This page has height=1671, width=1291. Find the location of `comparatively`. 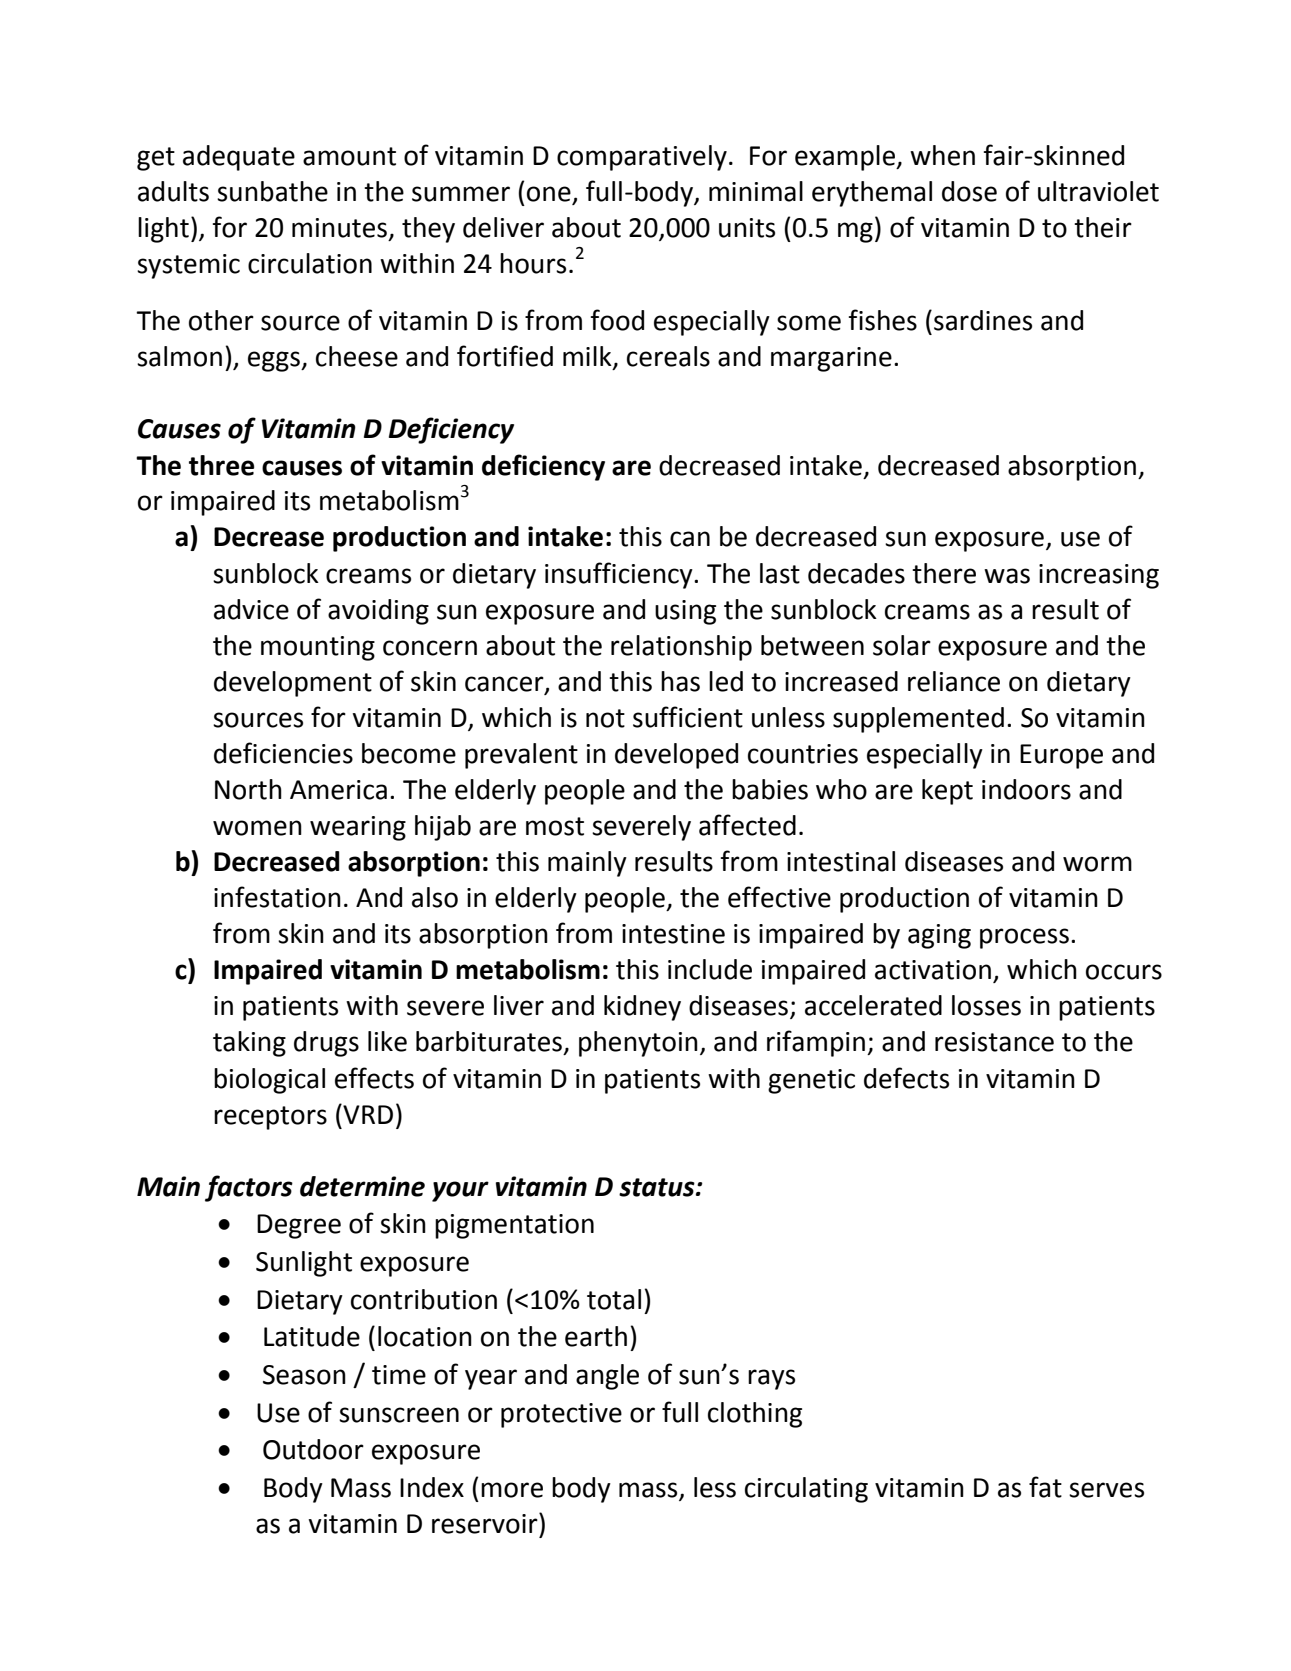

comparatively is located at coordinates (642, 158).
